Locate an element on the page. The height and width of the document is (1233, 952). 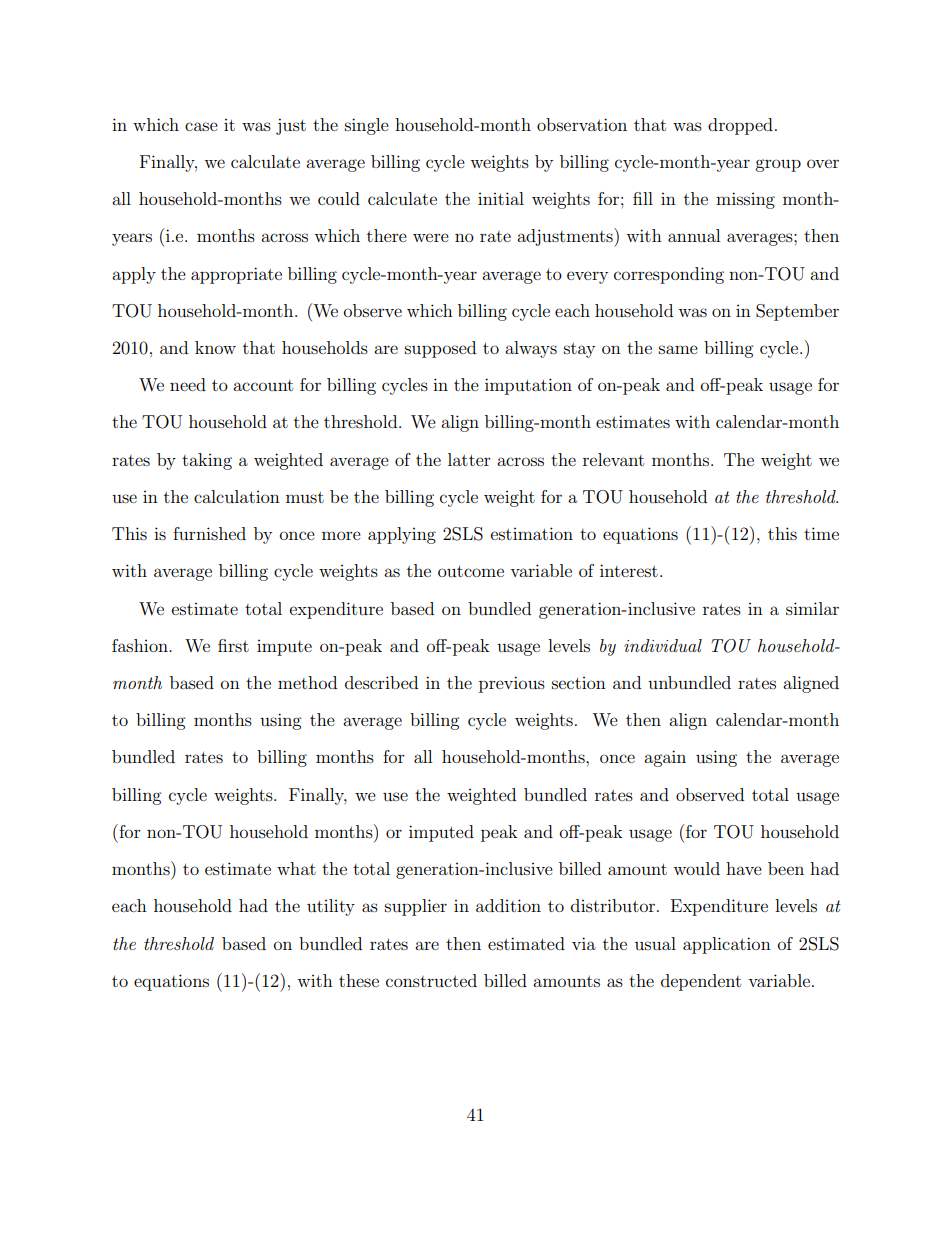
method is located at coordinates (307, 682).
